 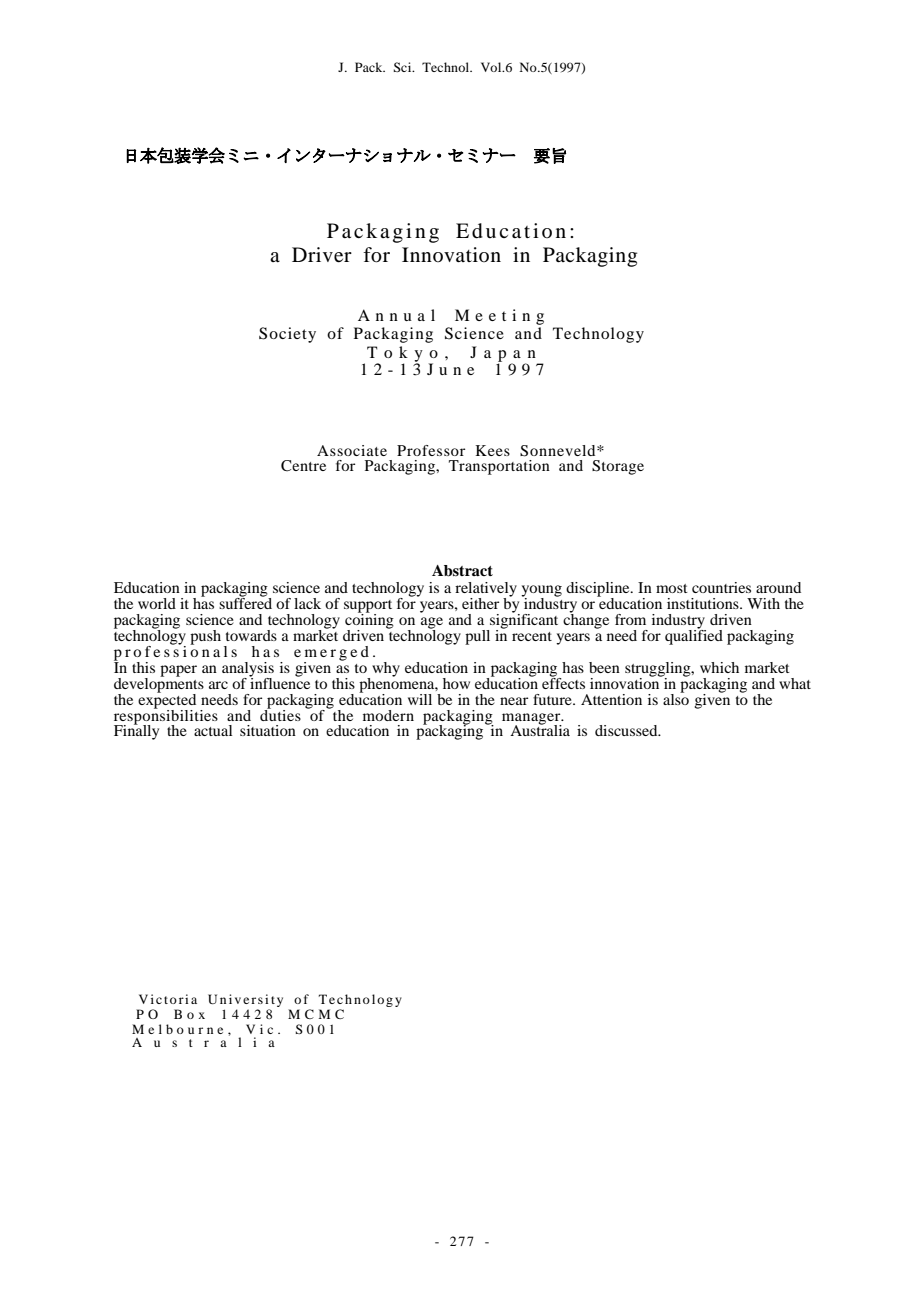 I want to click on Centre, so click(x=303, y=466).
